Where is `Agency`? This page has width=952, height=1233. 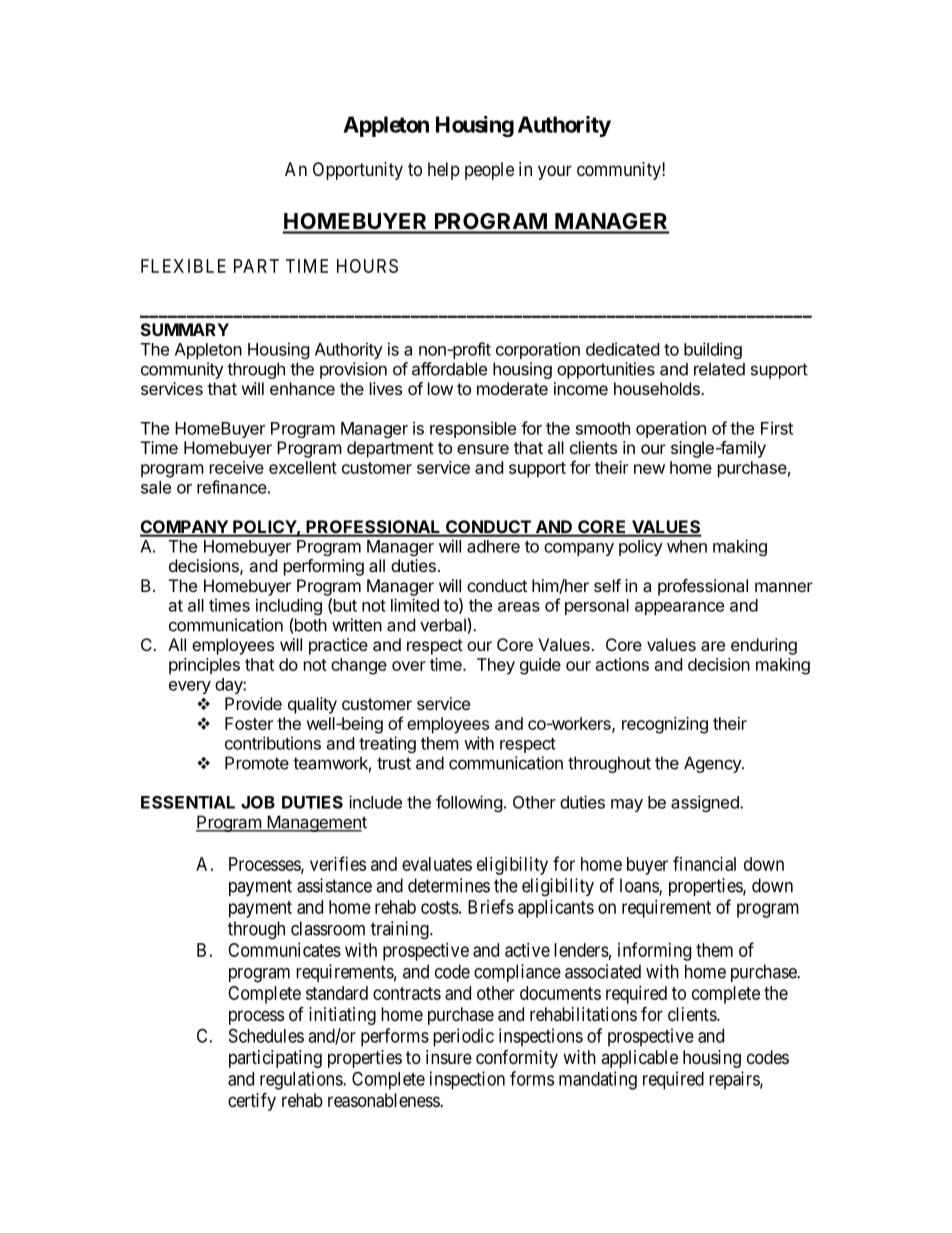
Agency is located at coordinates (713, 764).
